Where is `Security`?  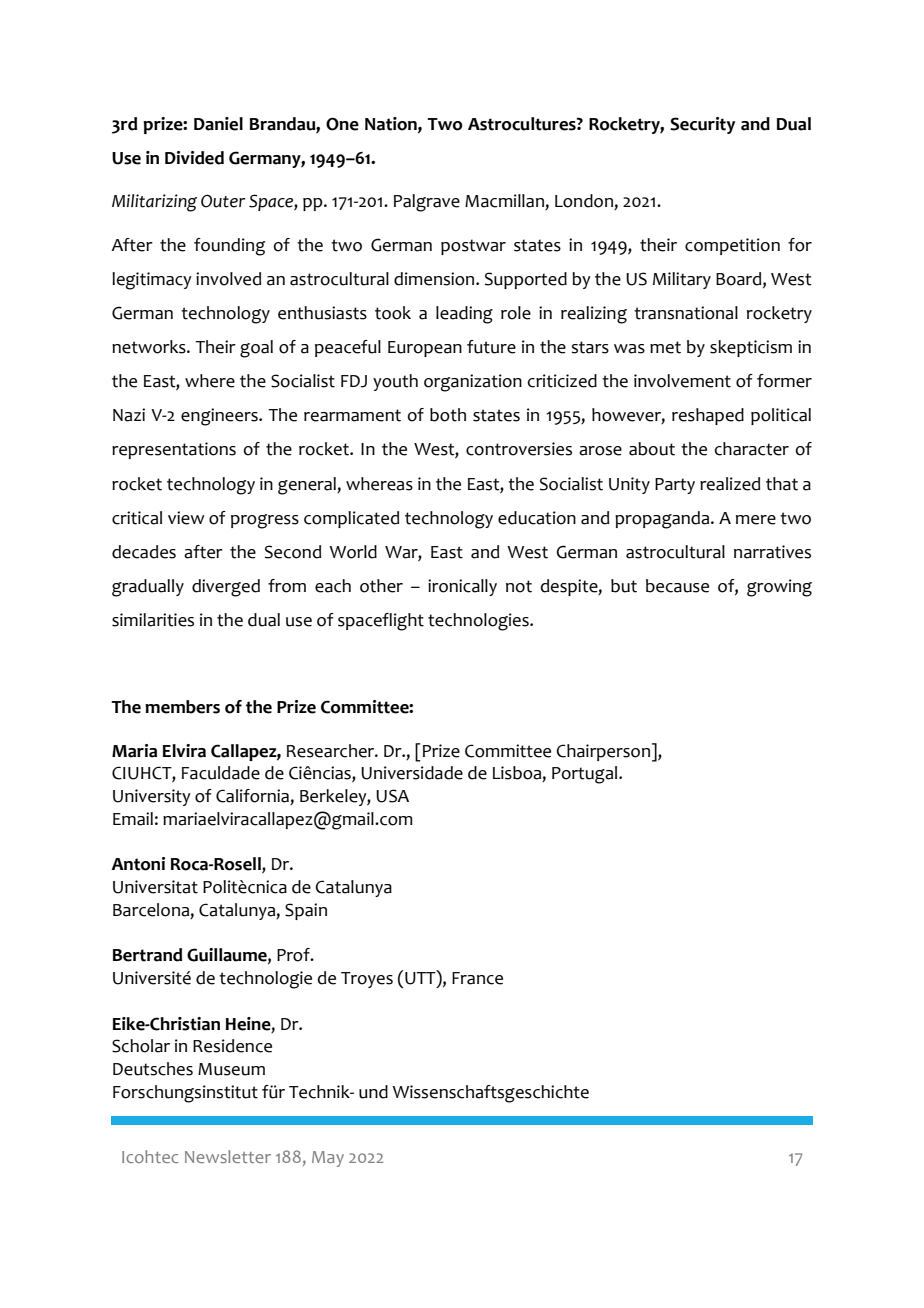
Security is located at coordinates (702, 125).
